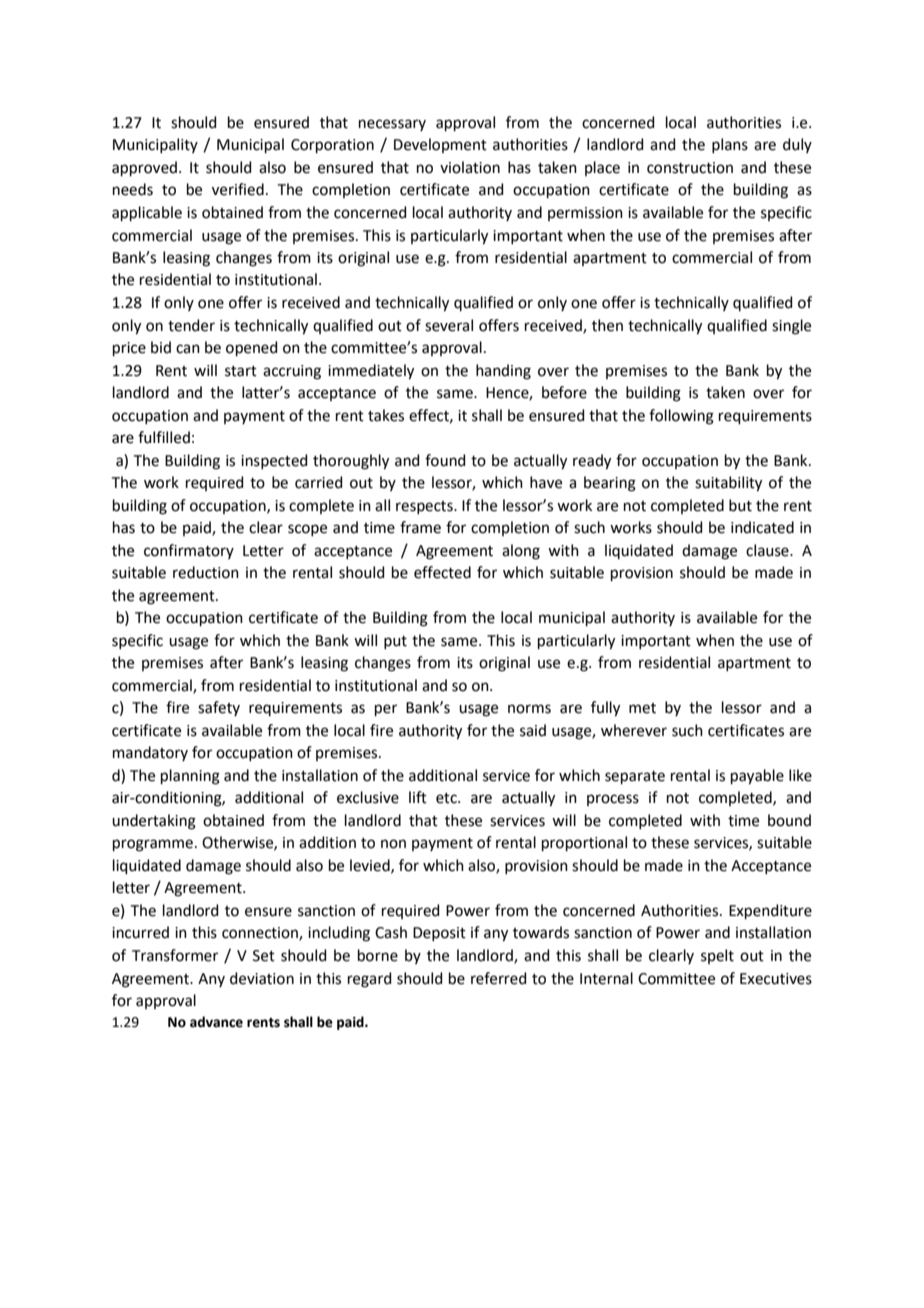 The height and width of the document is (1308, 924). I want to click on single, so click(791, 327).
